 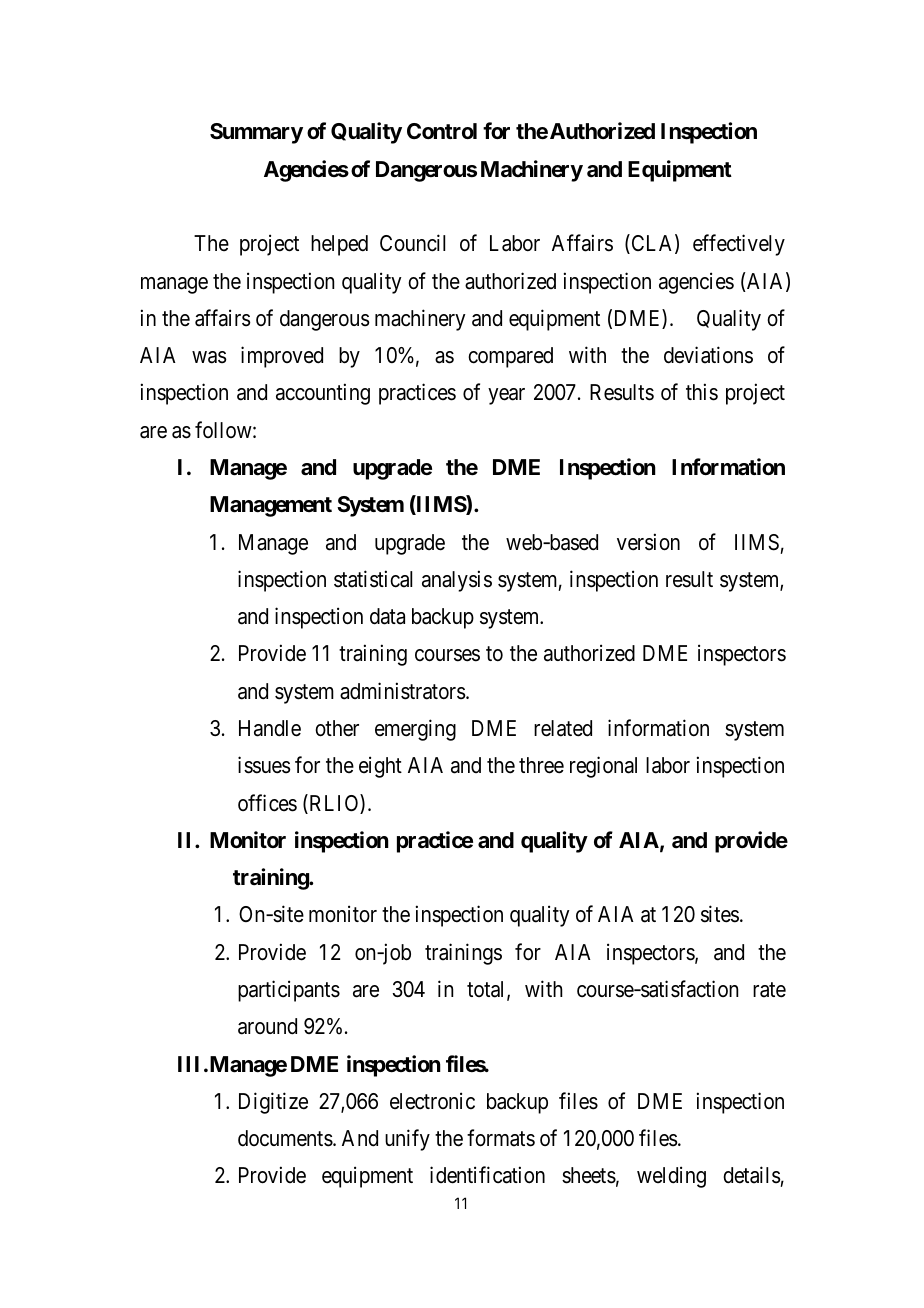 I want to click on analysis, so click(x=457, y=581).
